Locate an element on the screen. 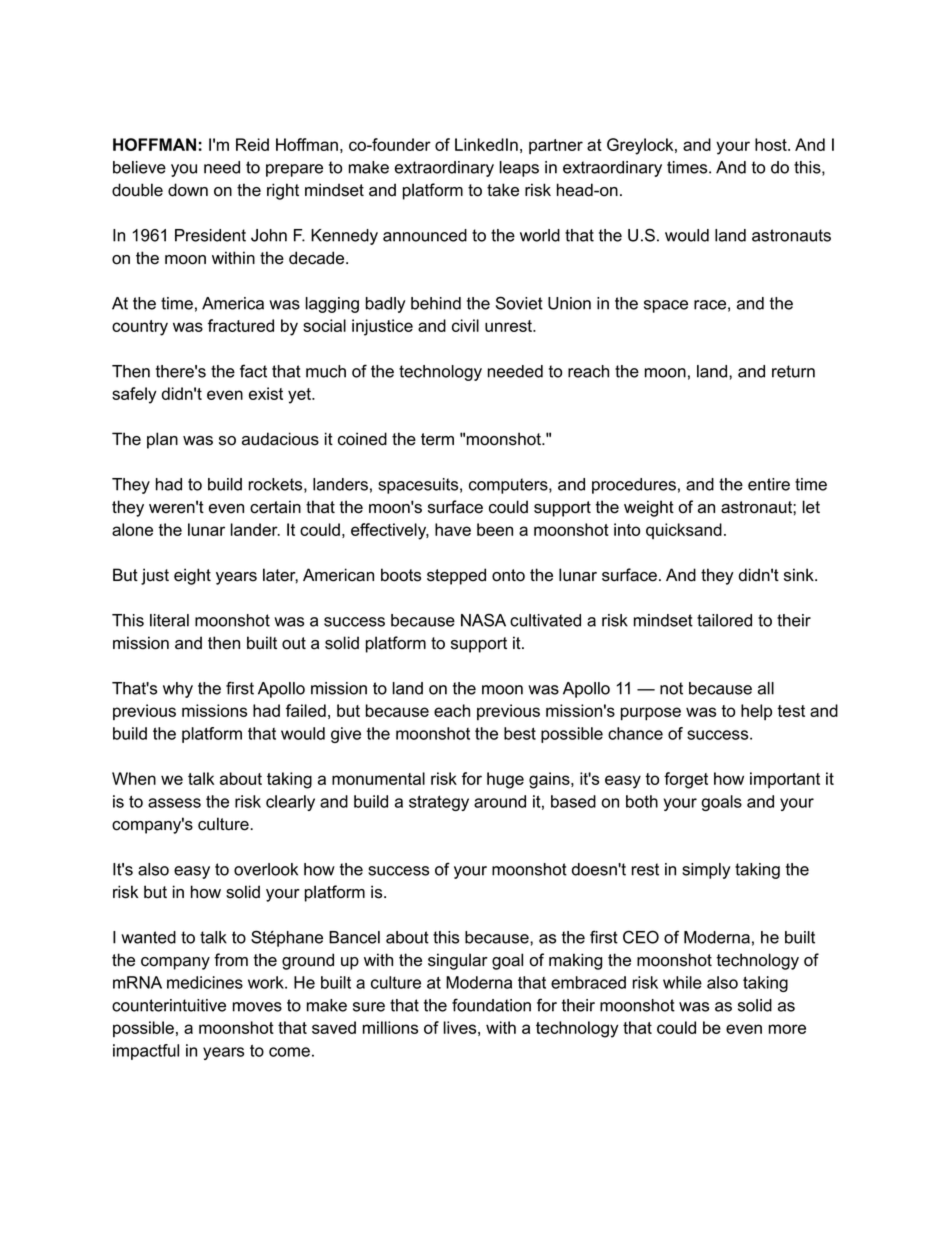 This screenshot has width=952, height=1233. down is located at coordinates (188, 190).
